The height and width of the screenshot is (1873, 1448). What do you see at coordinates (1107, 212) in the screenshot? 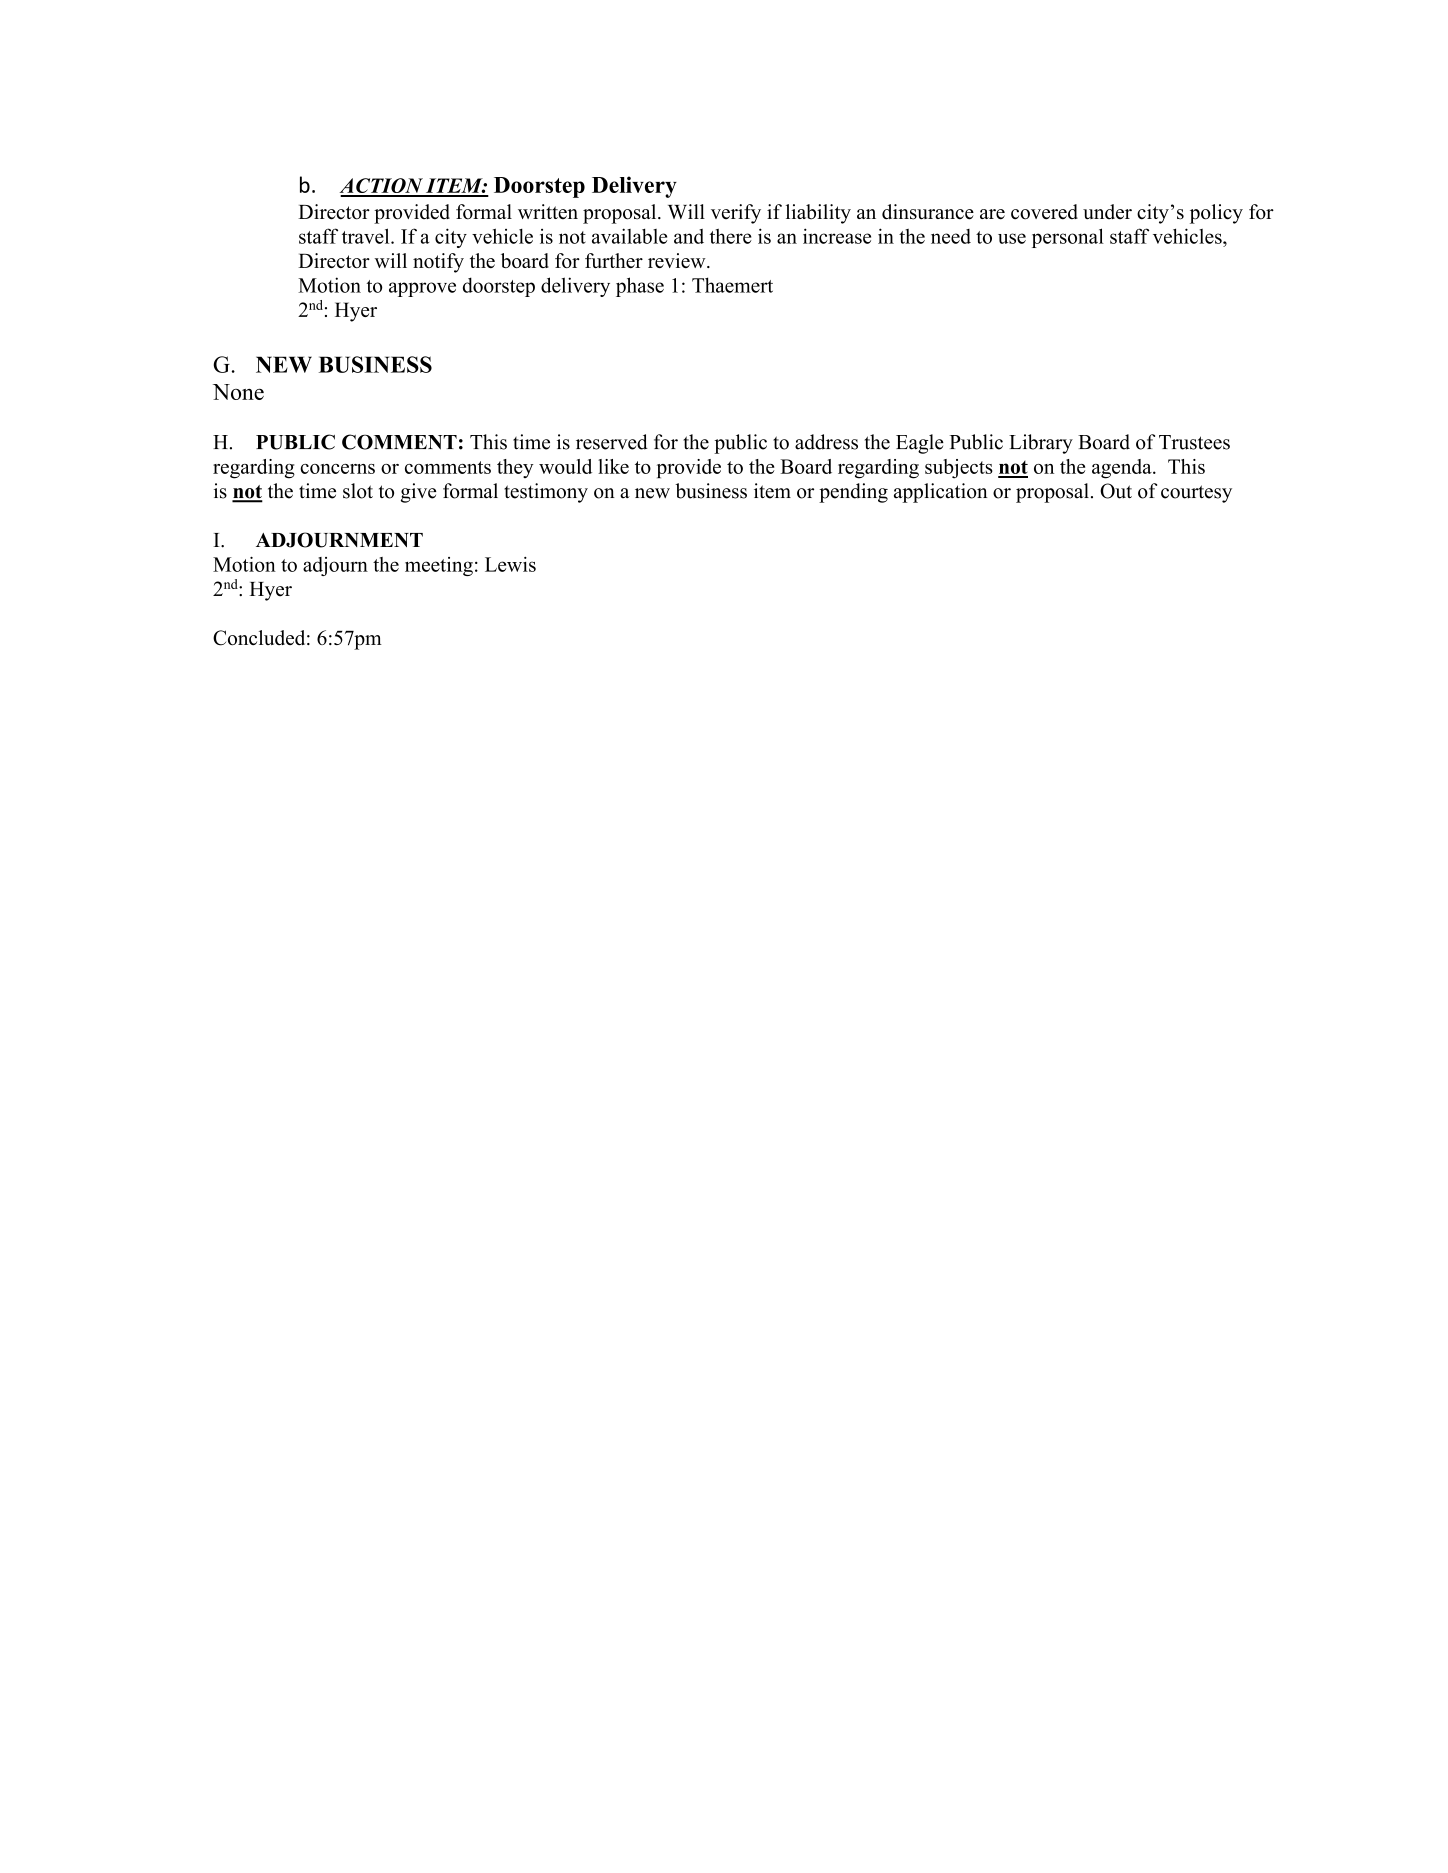
I see `under` at bounding box center [1107, 212].
